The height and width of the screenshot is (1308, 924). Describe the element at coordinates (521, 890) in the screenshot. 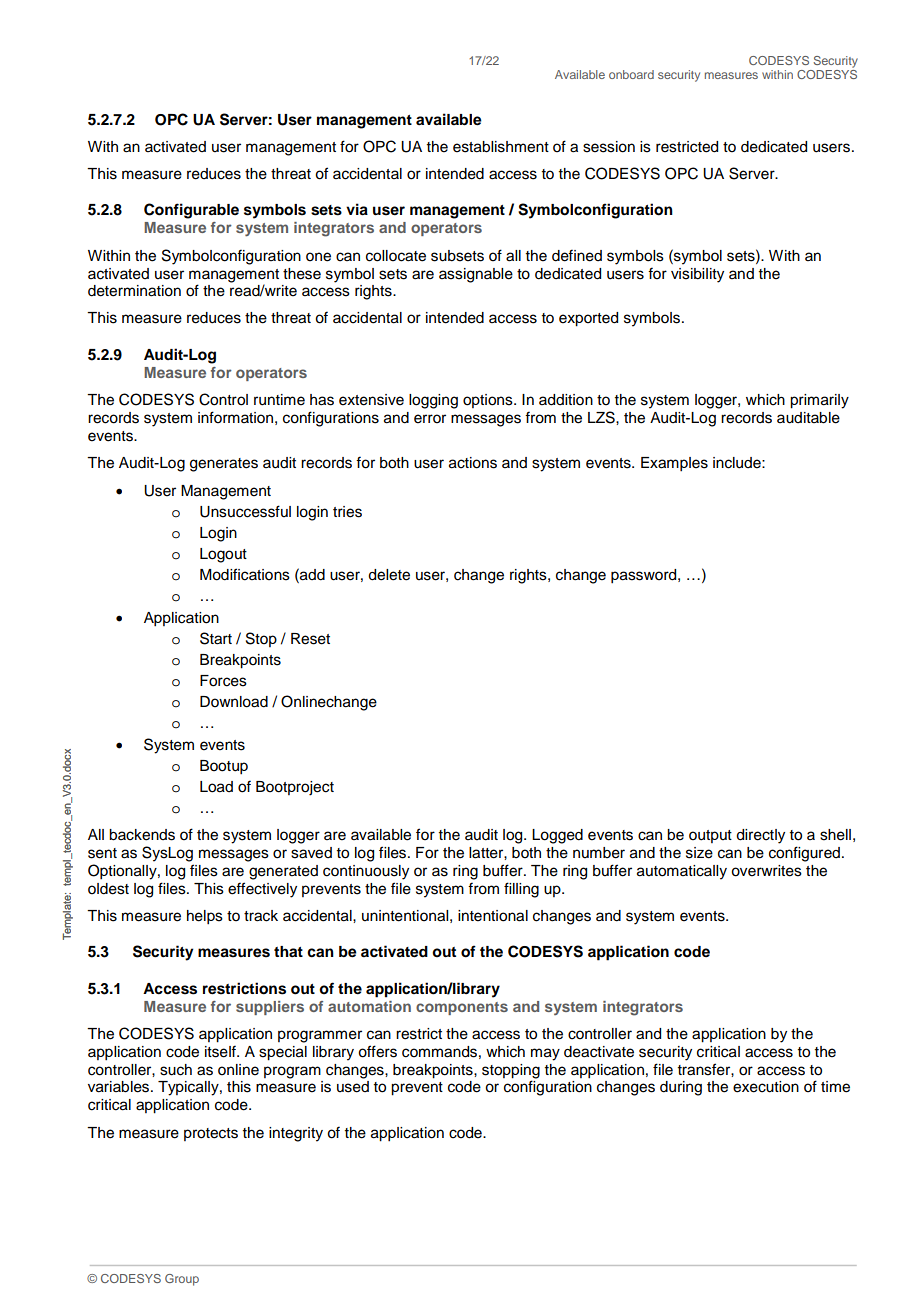

I see `filling` at that location.
